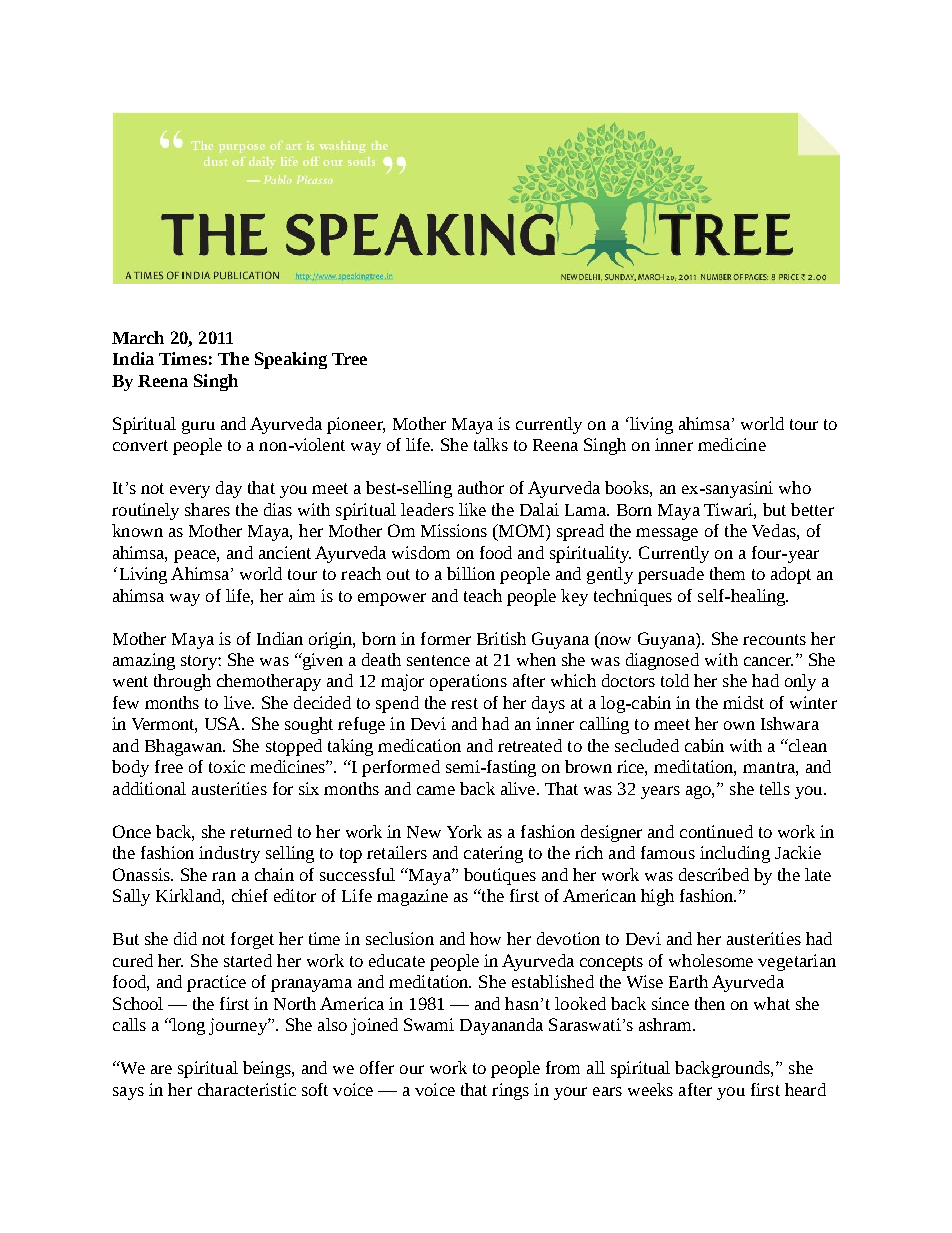 The height and width of the screenshot is (1233, 952). I want to click on better, so click(812, 509).
